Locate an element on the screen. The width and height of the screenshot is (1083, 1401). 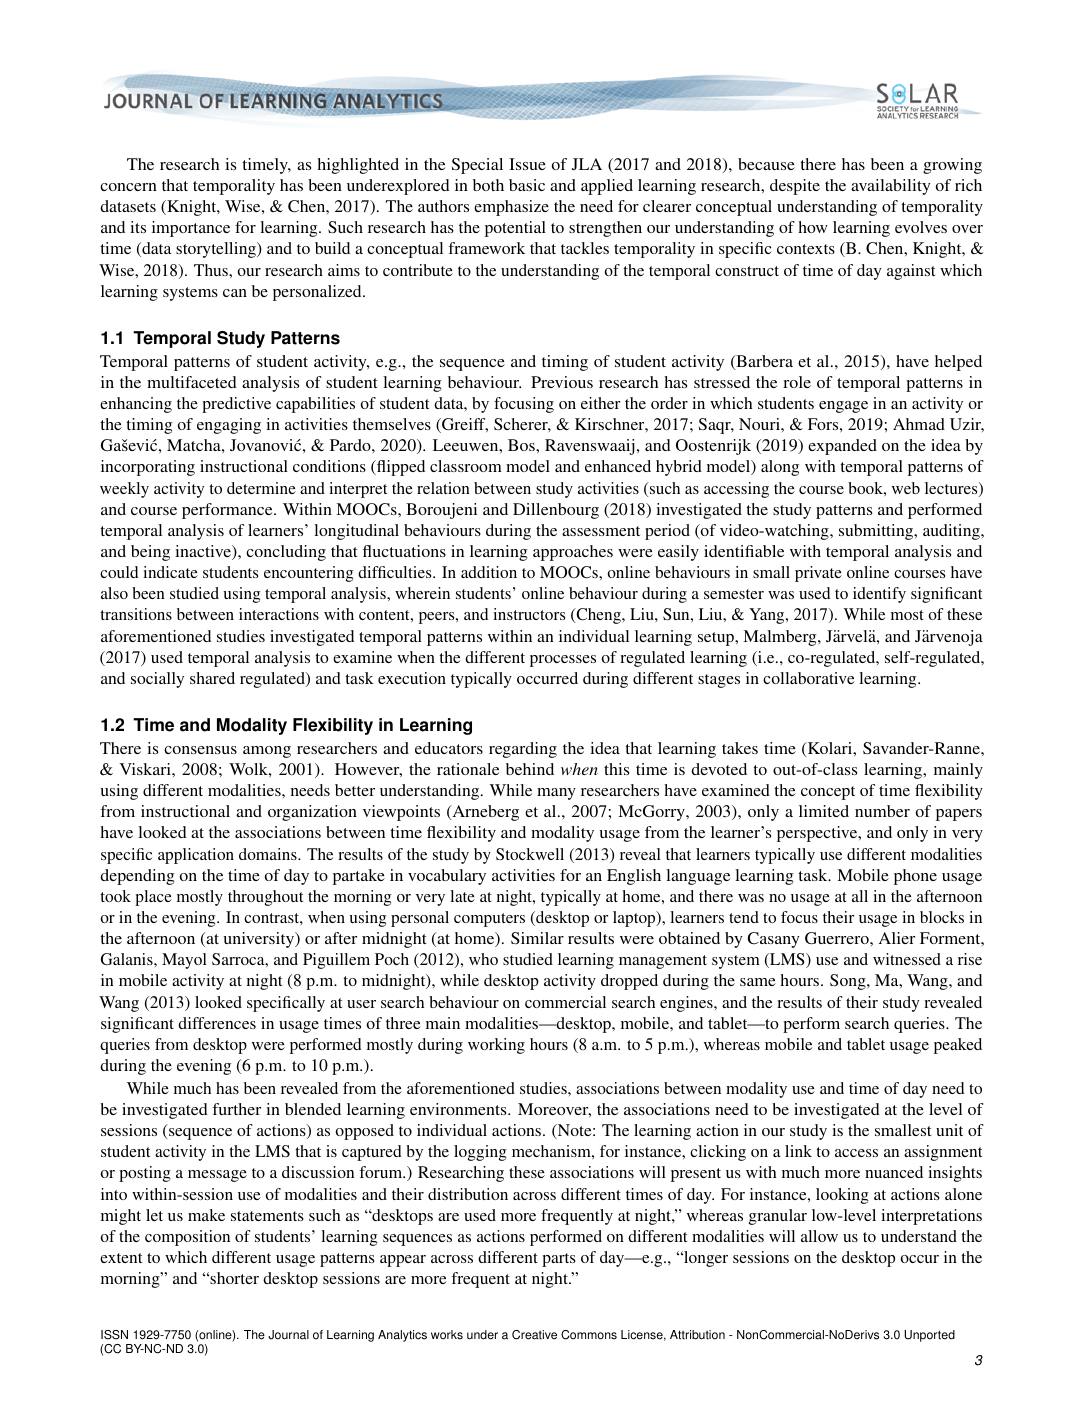
engage is located at coordinates (843, 407).
